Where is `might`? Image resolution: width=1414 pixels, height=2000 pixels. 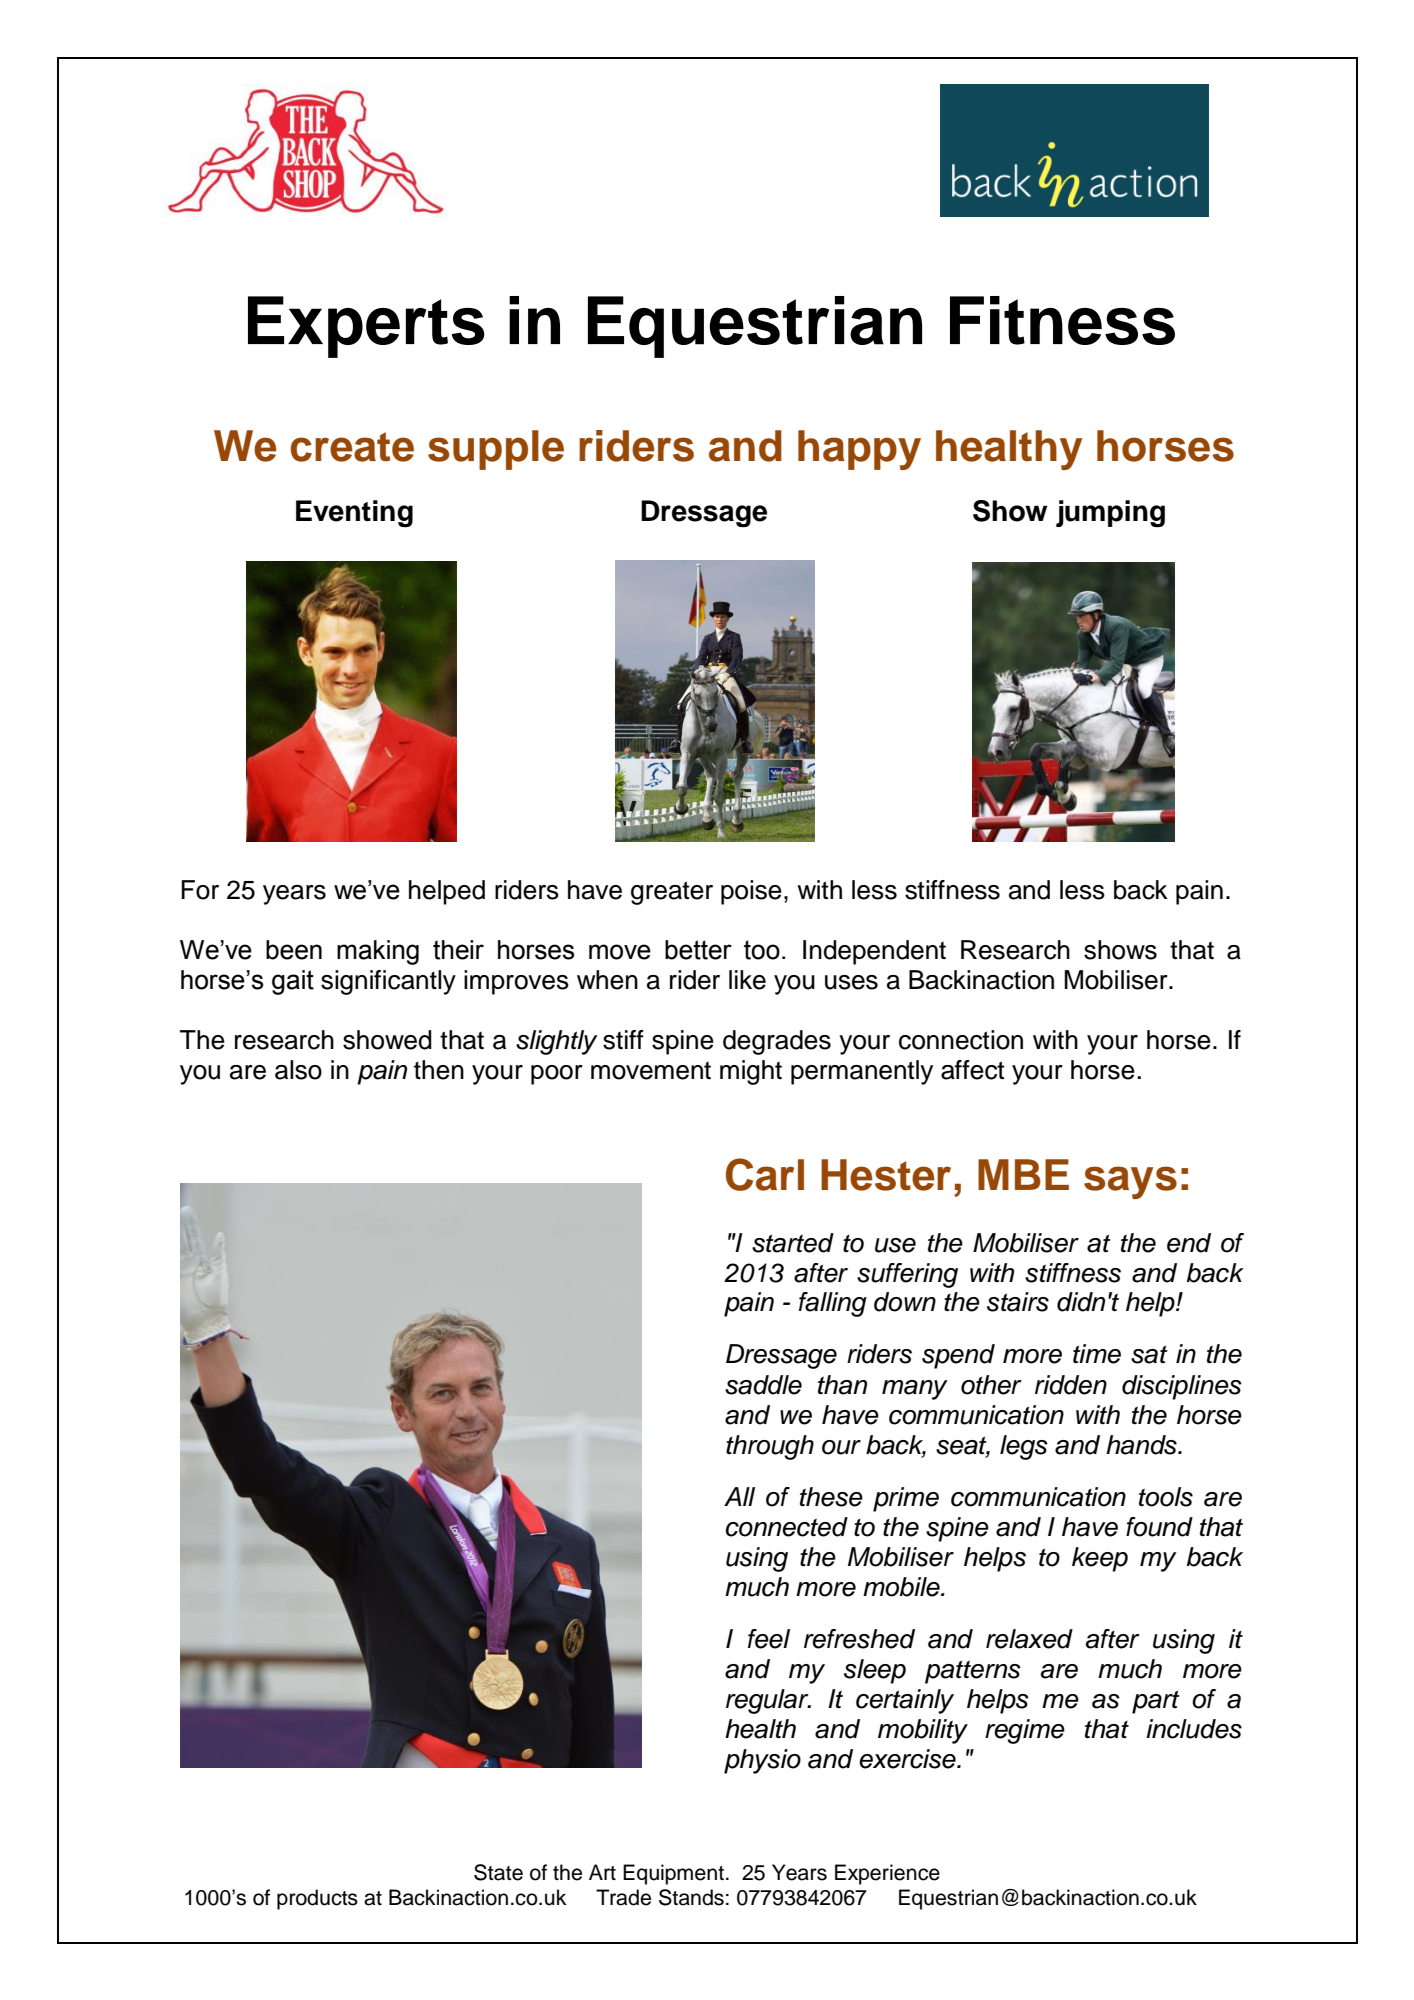 might is located at coordinates (751, 1072).
